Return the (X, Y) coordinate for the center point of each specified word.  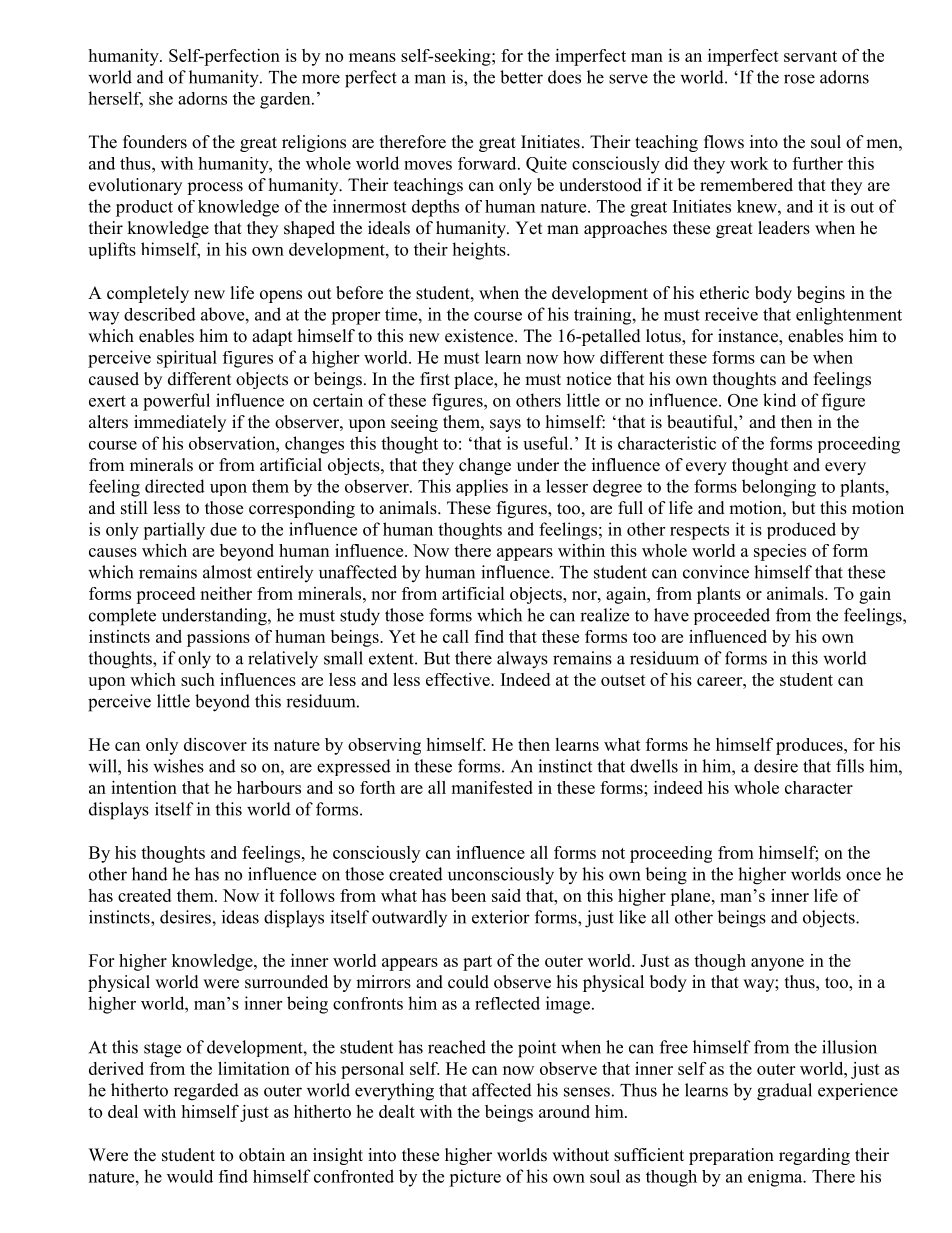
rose (799, 79)
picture (475, 1178)
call (456, 636)
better (521, 77)
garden (286, 100)
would (190, 1176)
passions (218, 638)
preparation (731, 1156)
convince (716, 572)
